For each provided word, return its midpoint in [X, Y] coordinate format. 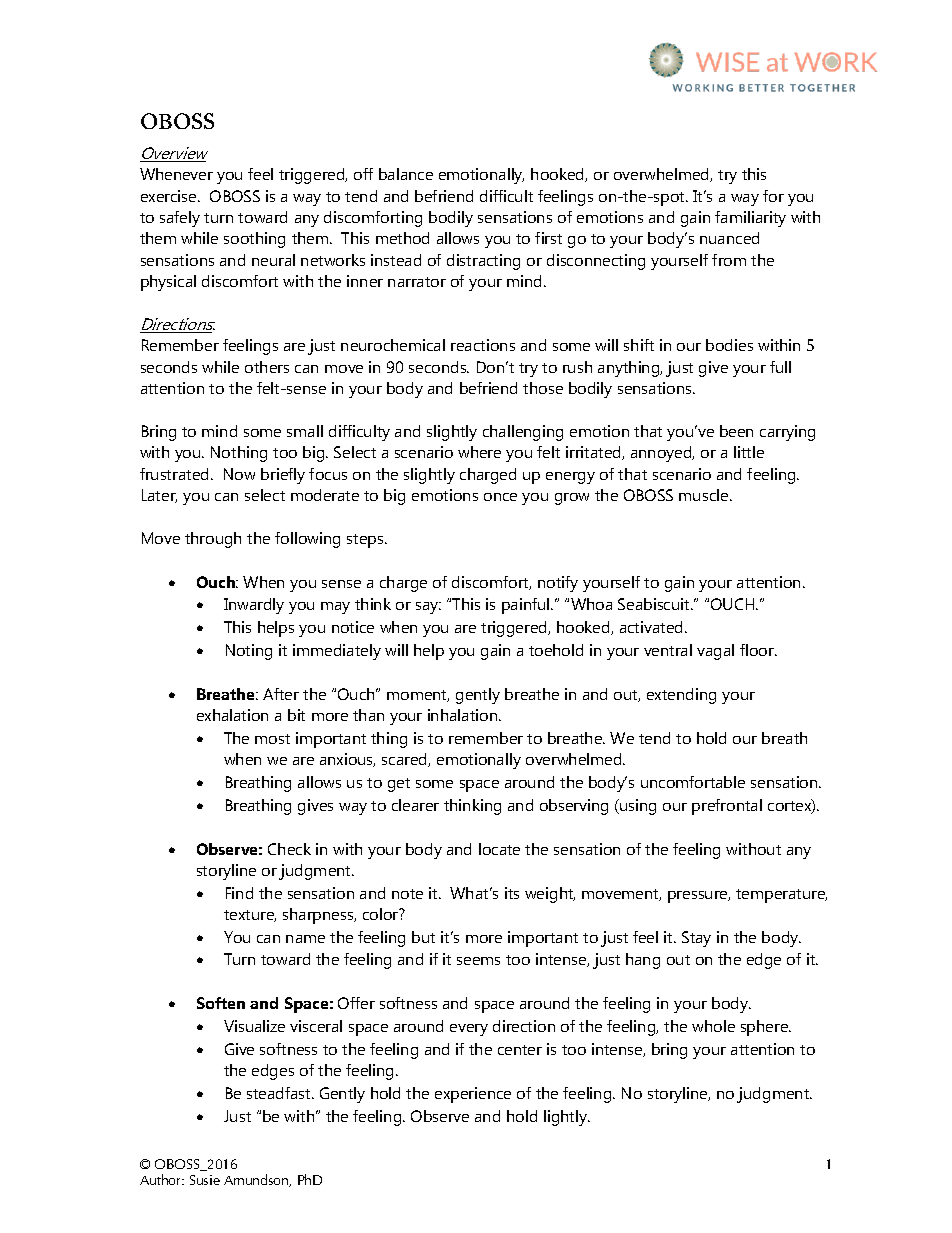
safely [180, 219]
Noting [249, 652]
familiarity [750, 219]
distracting [483, 262]
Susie [205, 1180]
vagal [715, 652]
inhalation [464, 715]
